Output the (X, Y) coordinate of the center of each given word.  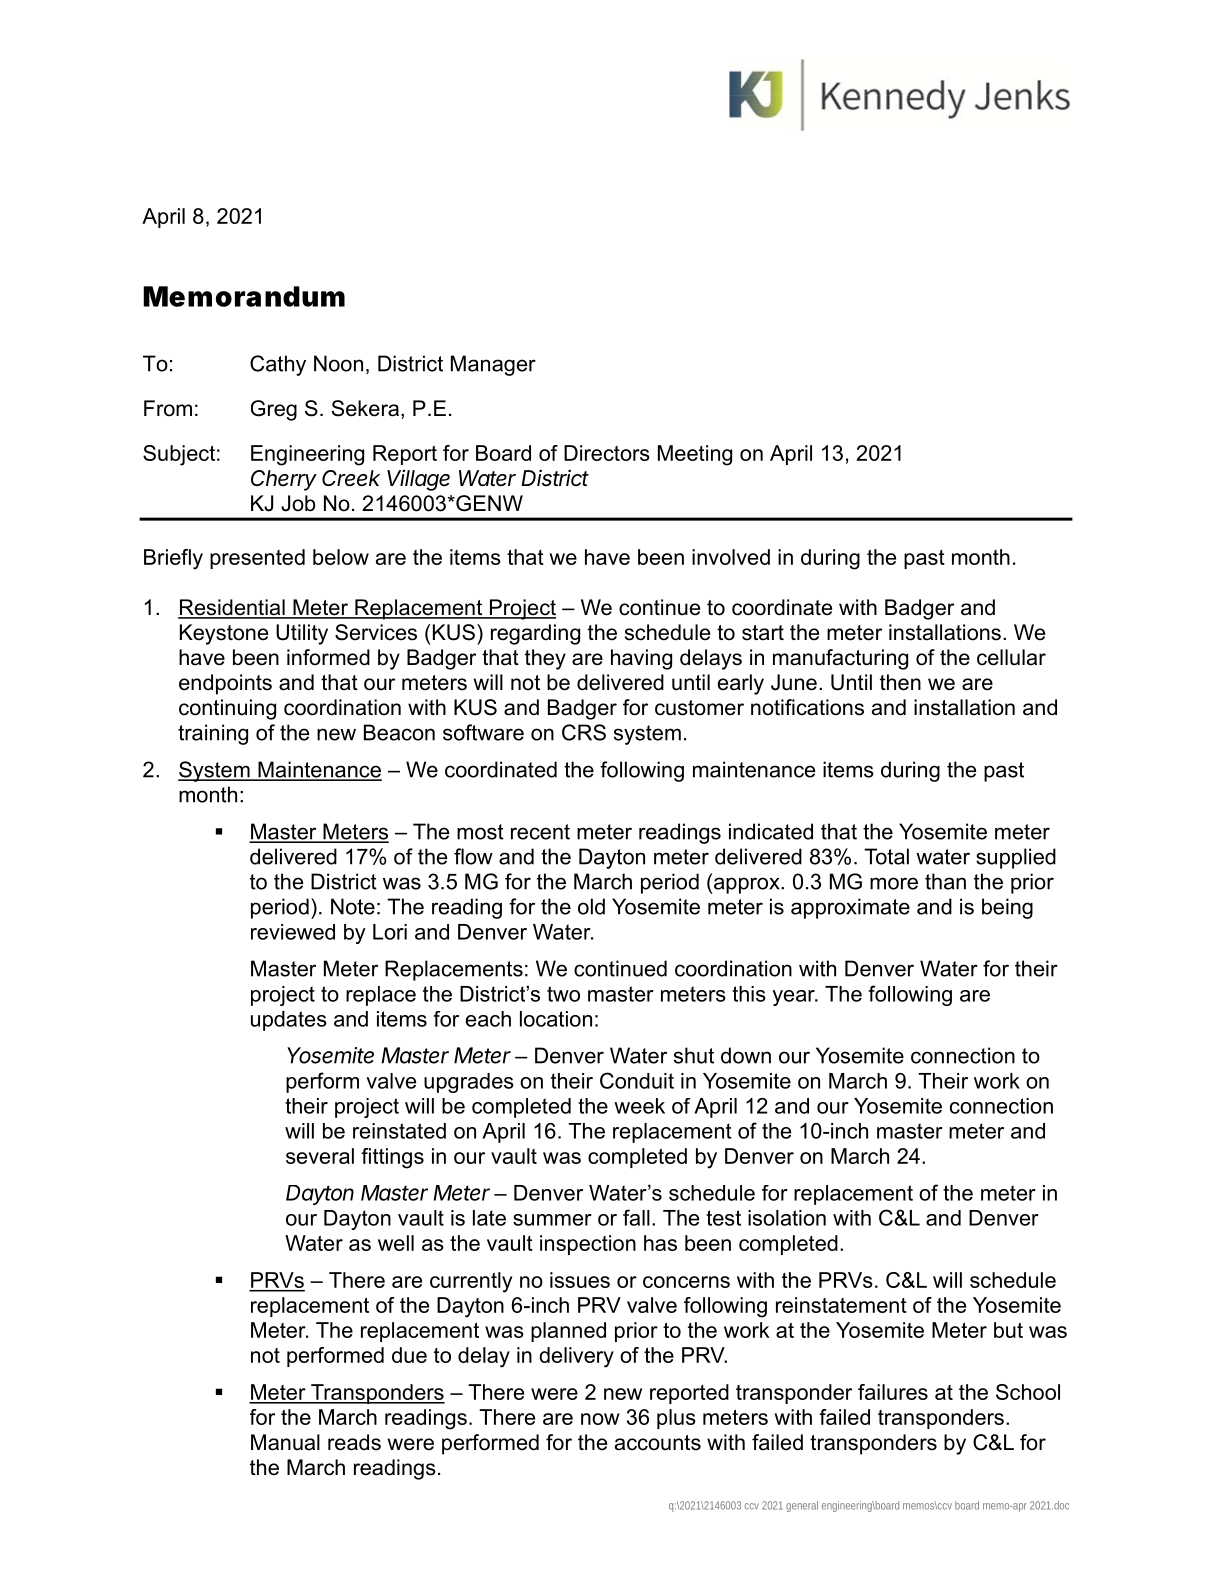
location (556, 1019)
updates (289, 1021)
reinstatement (841, 1305)
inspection (588, 1245)
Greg (274, 410)
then (900, 682)
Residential (232, 608)
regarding (535, 634)
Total (886, 856)
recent (540, 832)
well (396, 1243)
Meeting (695, 455)
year (794, 998)
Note (353, 906)
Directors (607, 453)
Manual (285, 1442)
